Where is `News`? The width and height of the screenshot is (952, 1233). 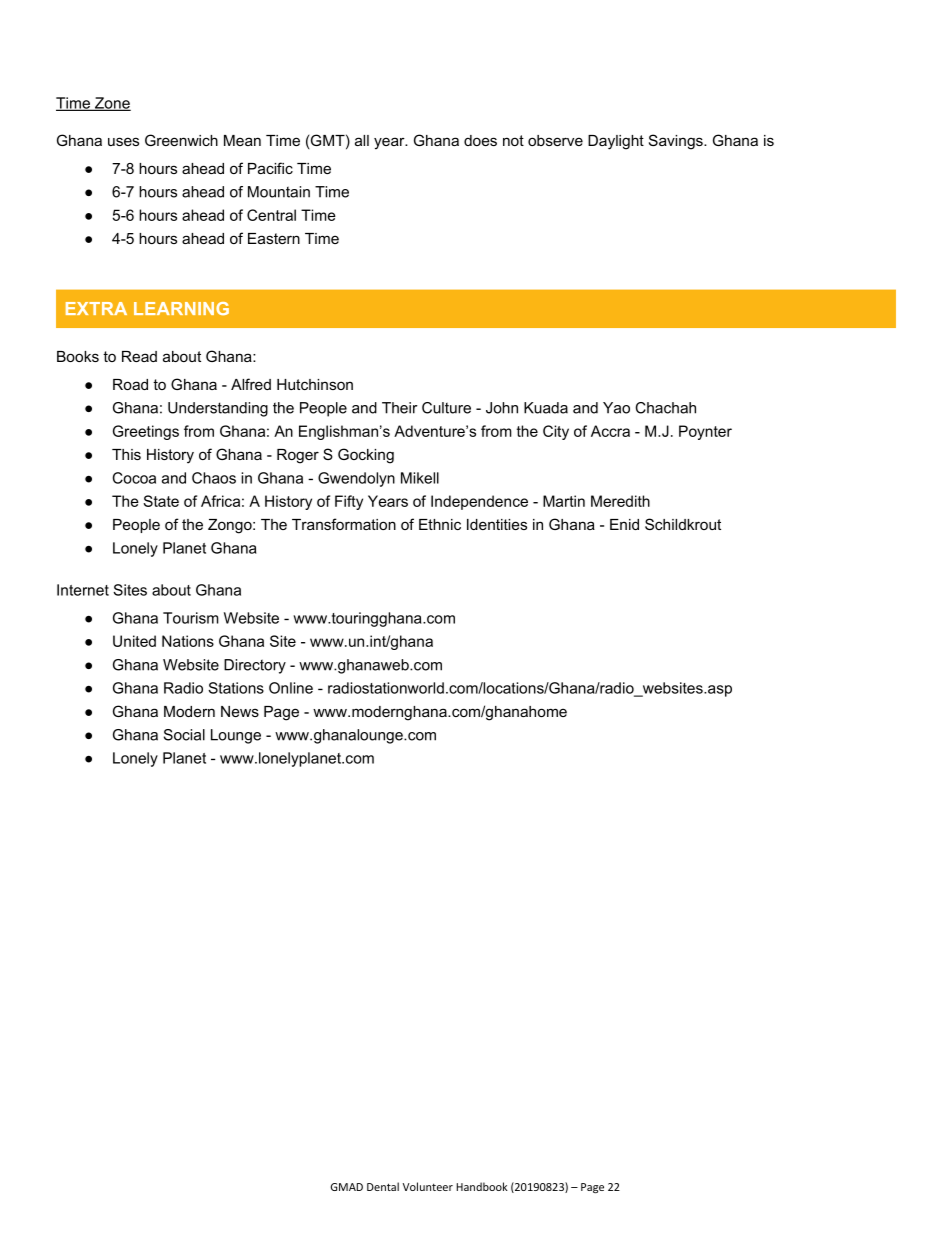
News is located at coordinates (240, 711).
